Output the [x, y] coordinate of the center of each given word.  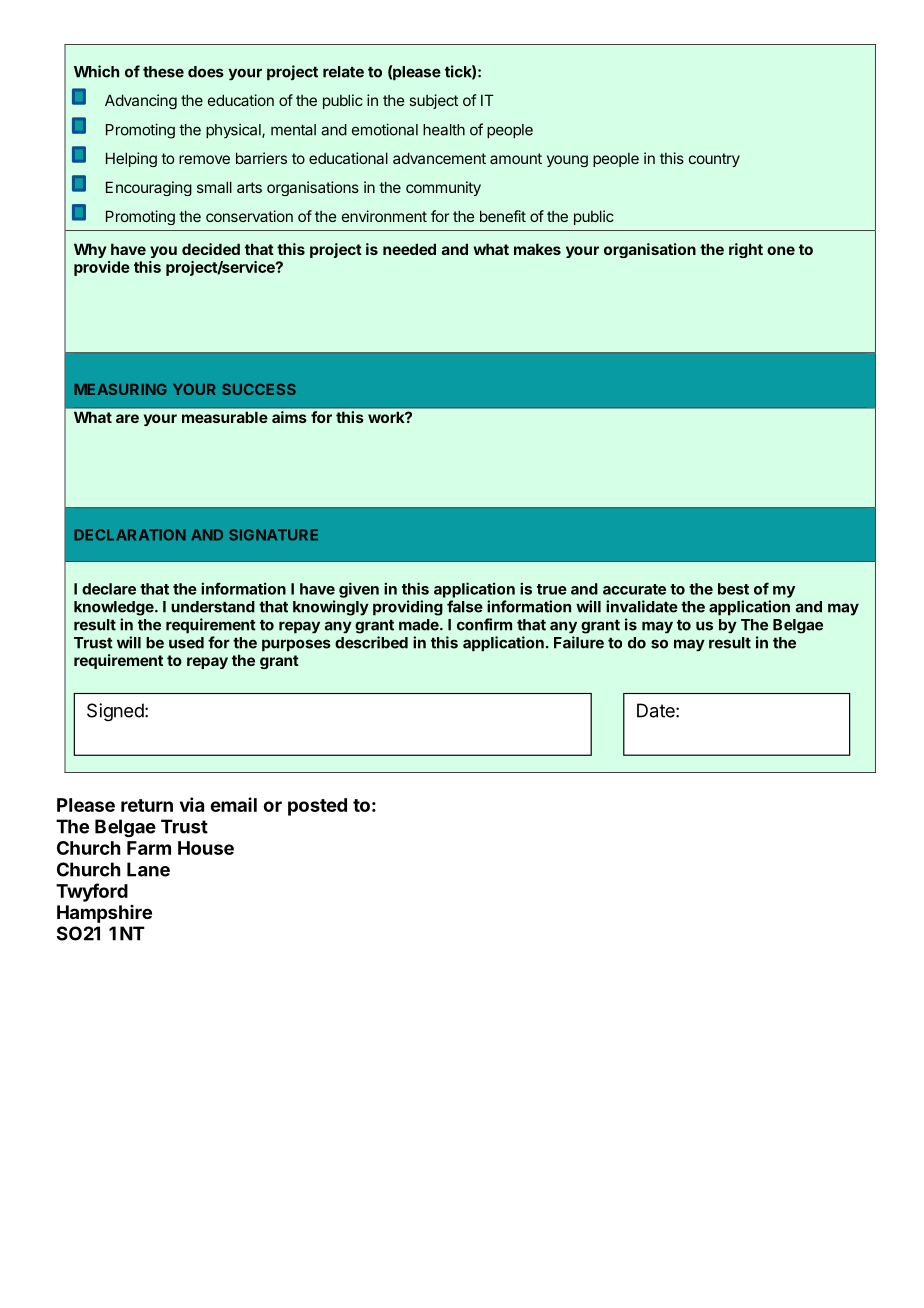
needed [409, 249]
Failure [579, 642]
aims [289, 417]
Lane [148, 869]
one [781, 250]
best [733, 589]
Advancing [141, 101]
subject [433, 101]
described [371, 642]
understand [213, 607]
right [746, 250]
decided [211, 249]
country [714, 160]
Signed [115, 712]
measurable [224, 417]
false [465, 606]
